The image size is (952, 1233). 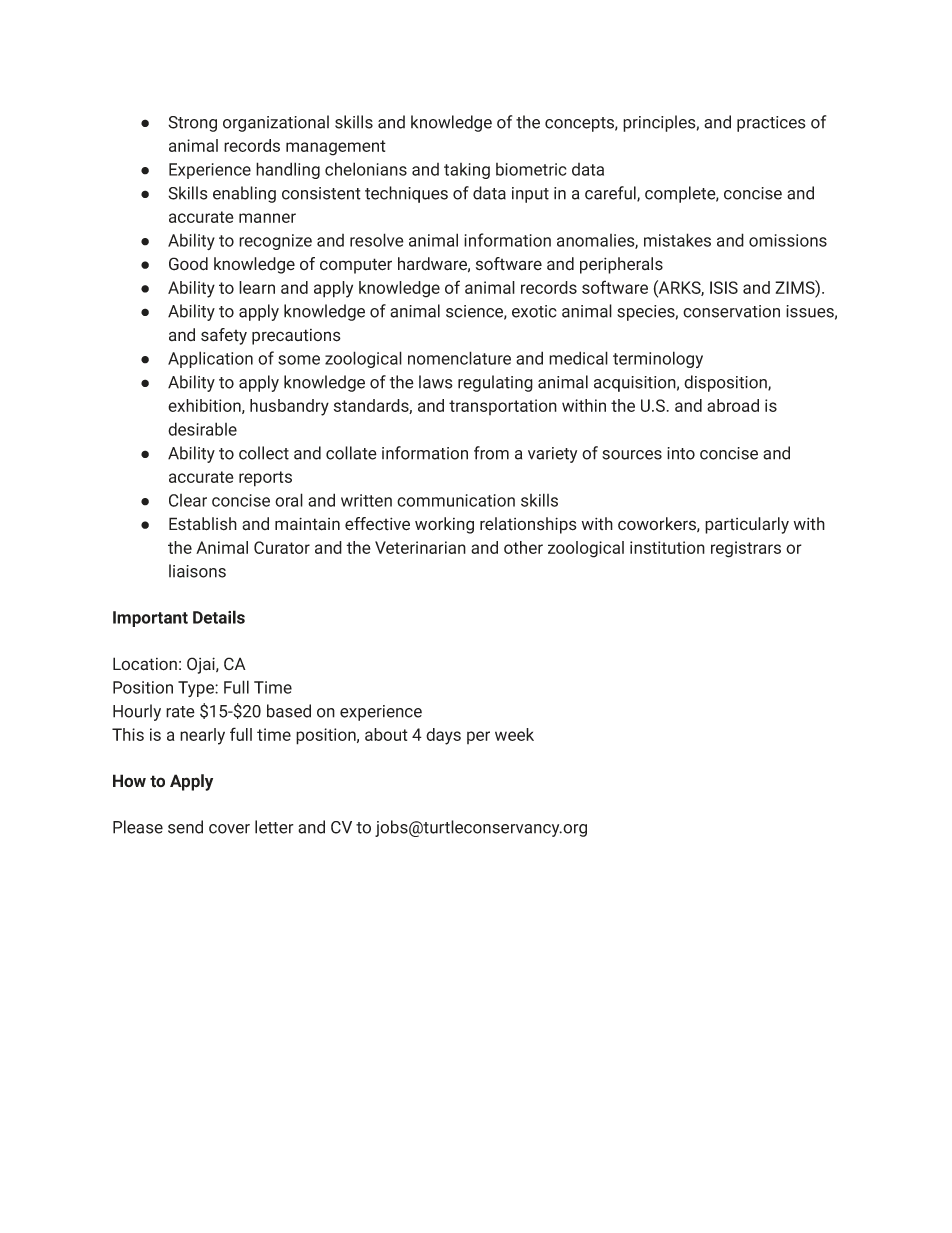 I want to click on communication, so click(x=456, y=500).
